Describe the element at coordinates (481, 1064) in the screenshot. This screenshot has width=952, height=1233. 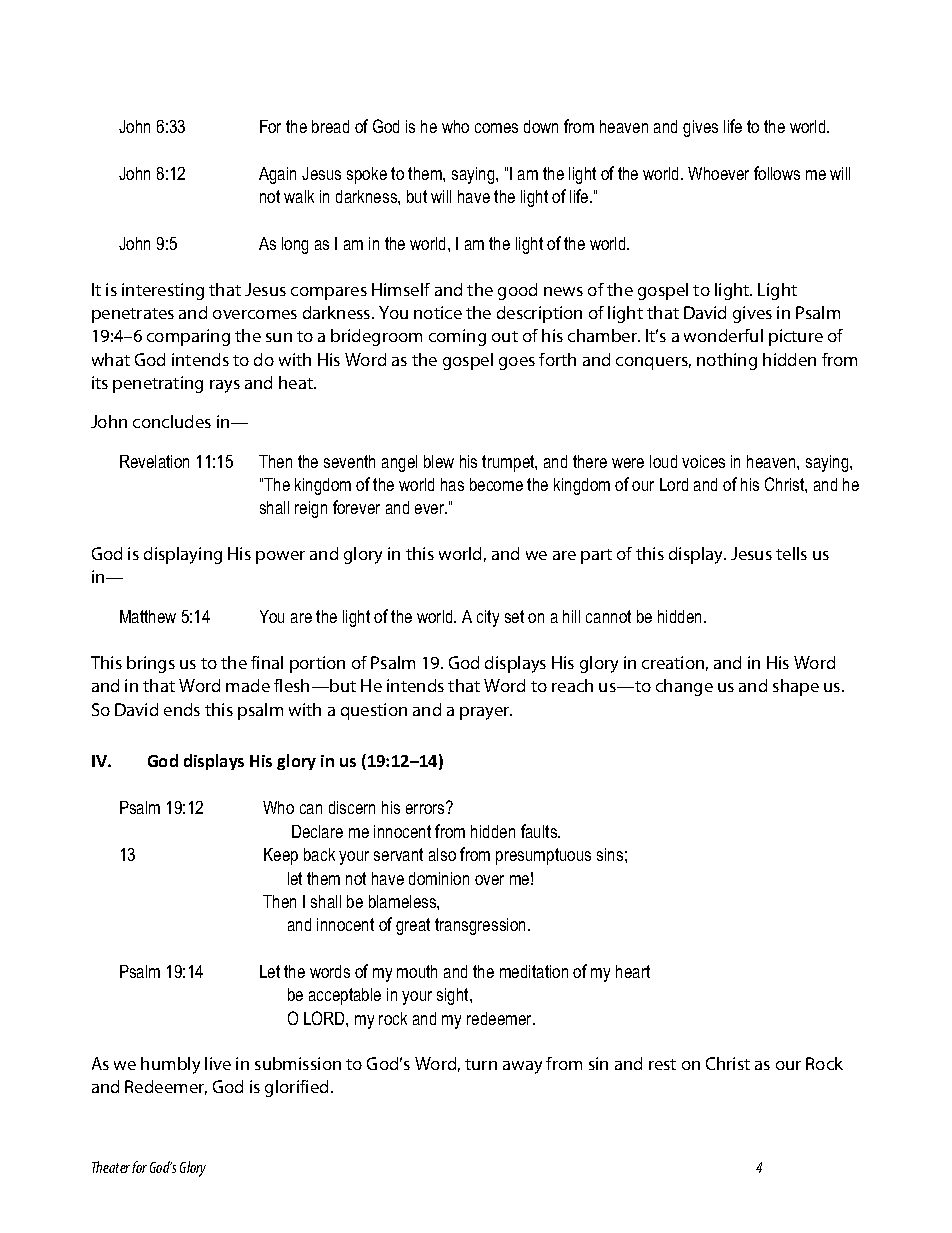
I see `turn` at that location.
